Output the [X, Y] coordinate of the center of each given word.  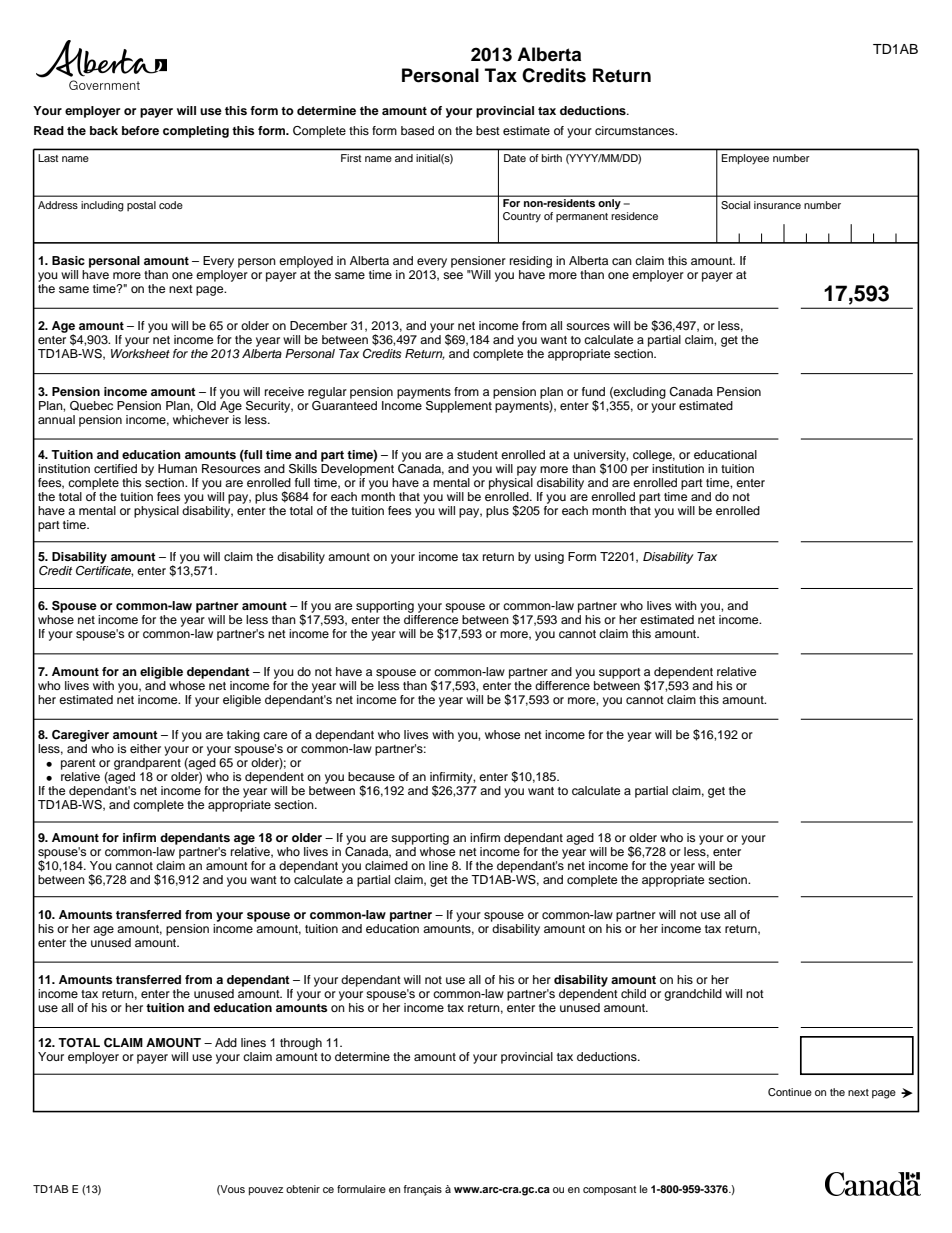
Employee [745, 159]
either [145, 748]
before [140, 130]
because [371, 776]
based [417, 130]
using [549, 558]
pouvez [266, 1191]
